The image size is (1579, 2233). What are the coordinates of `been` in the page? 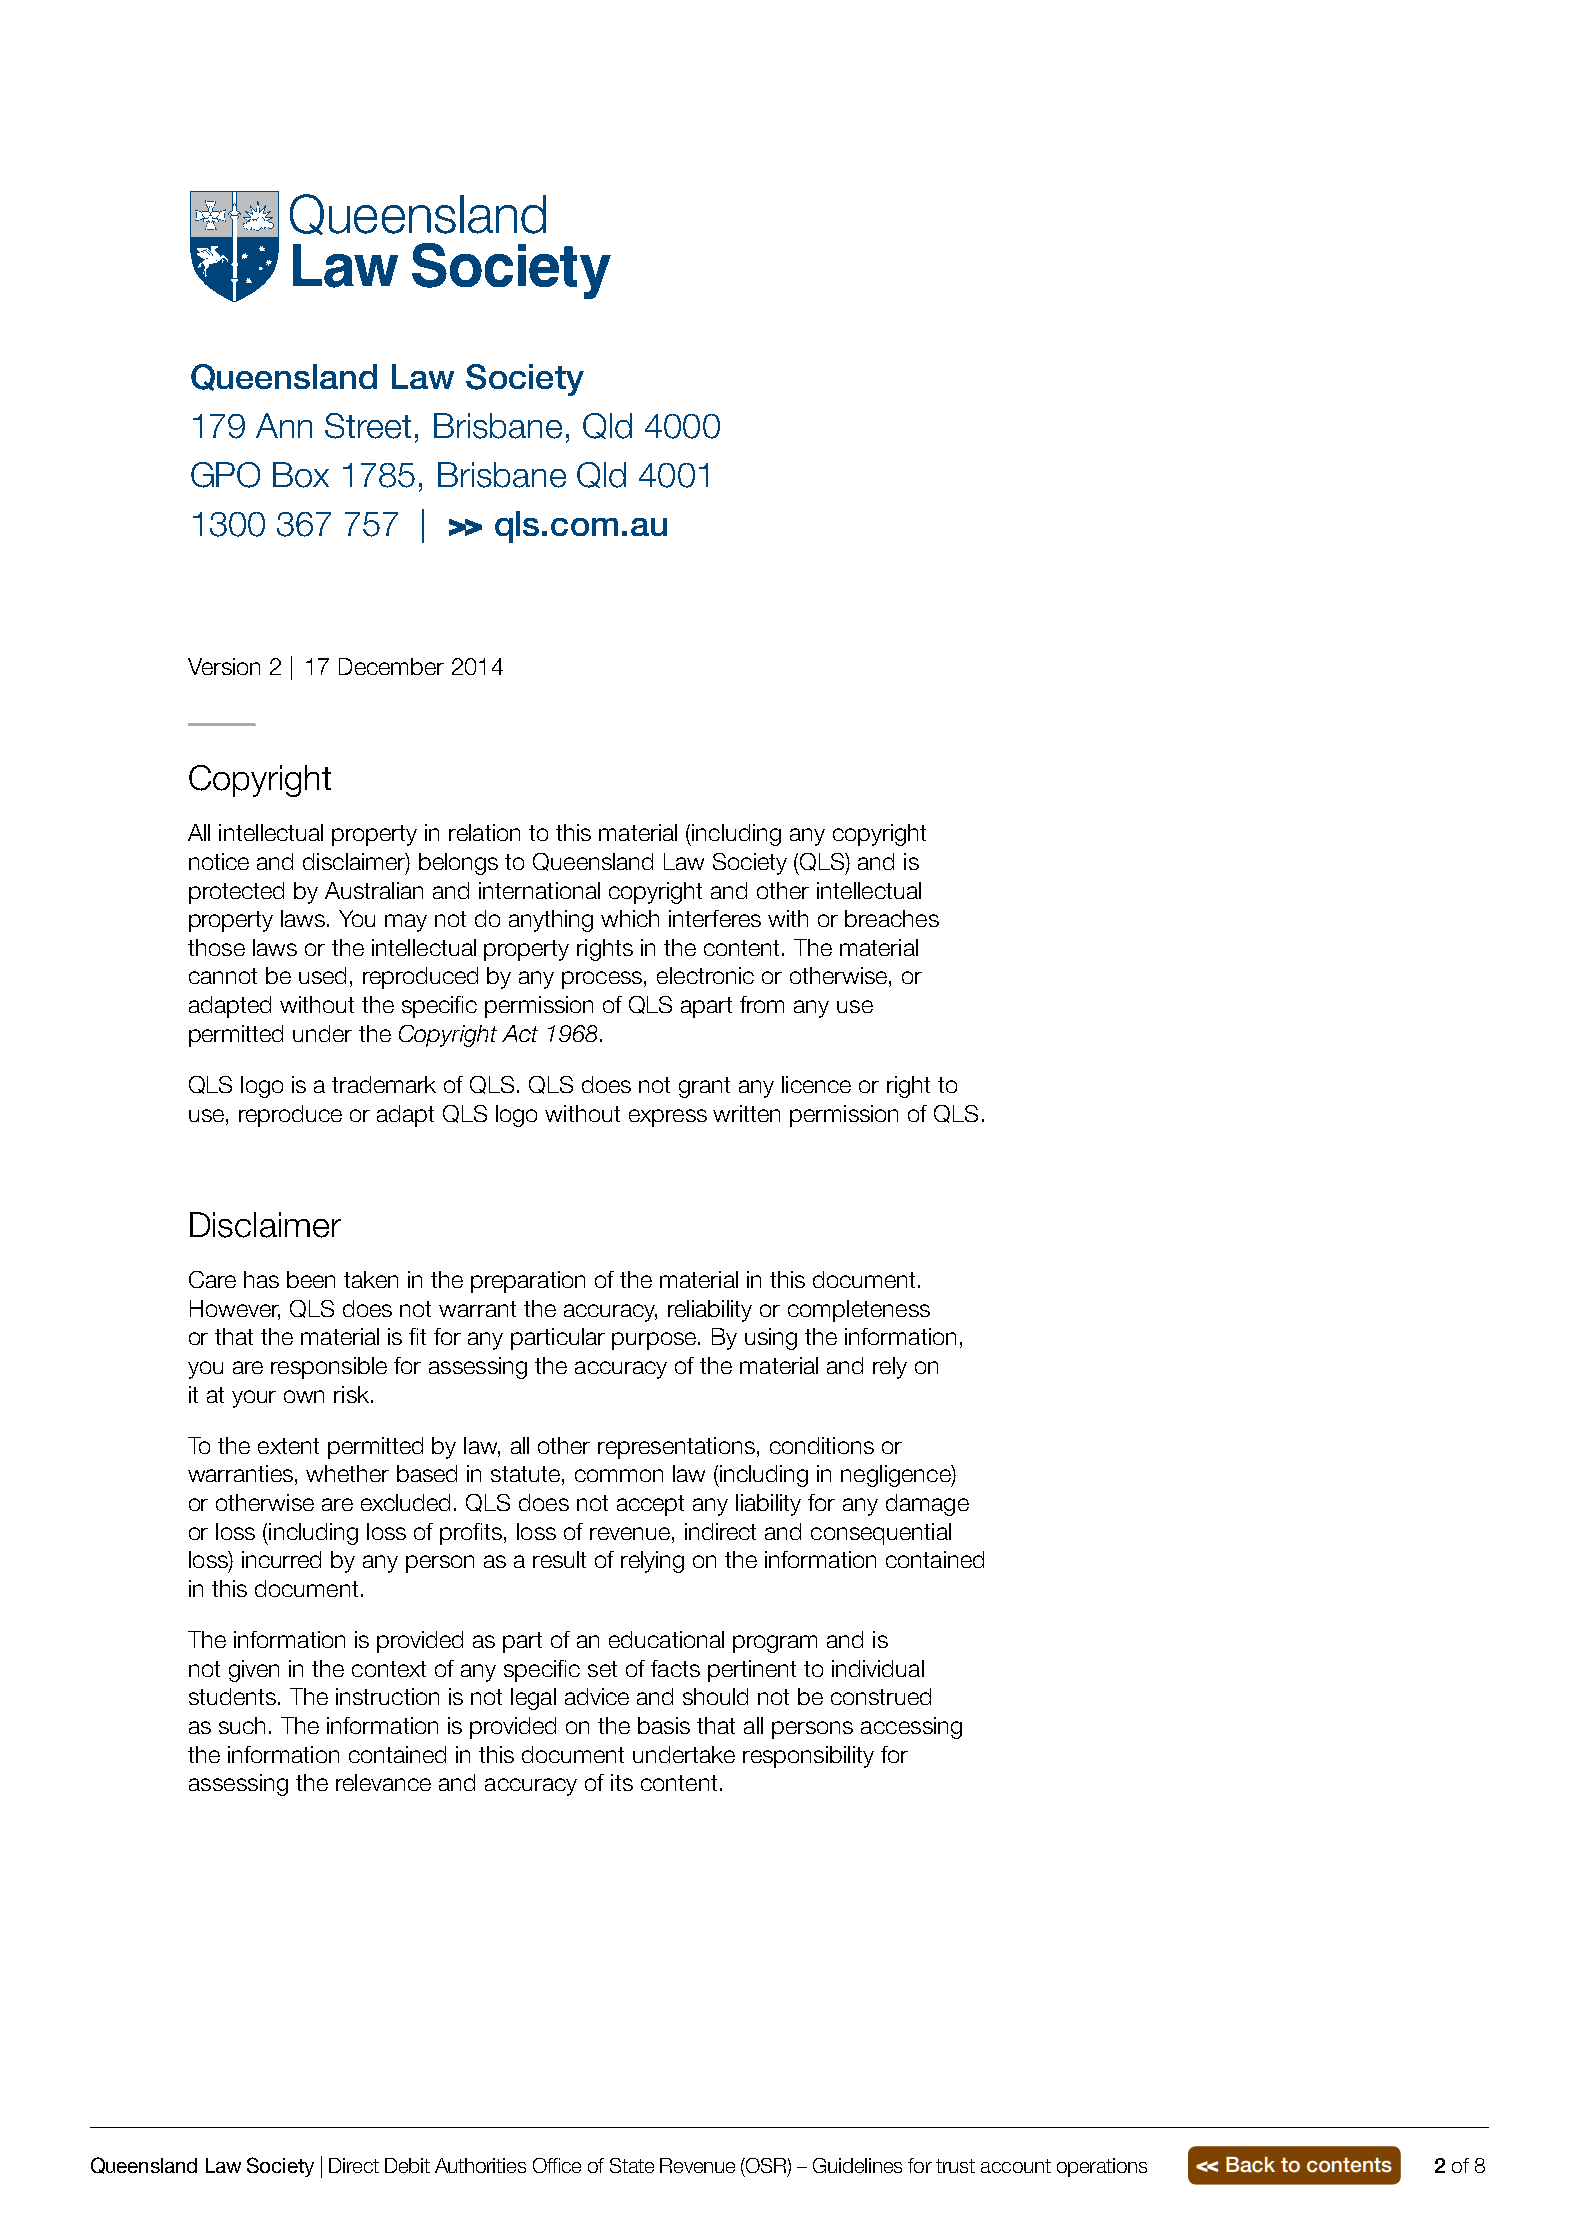 It's located at (311, 1279).
